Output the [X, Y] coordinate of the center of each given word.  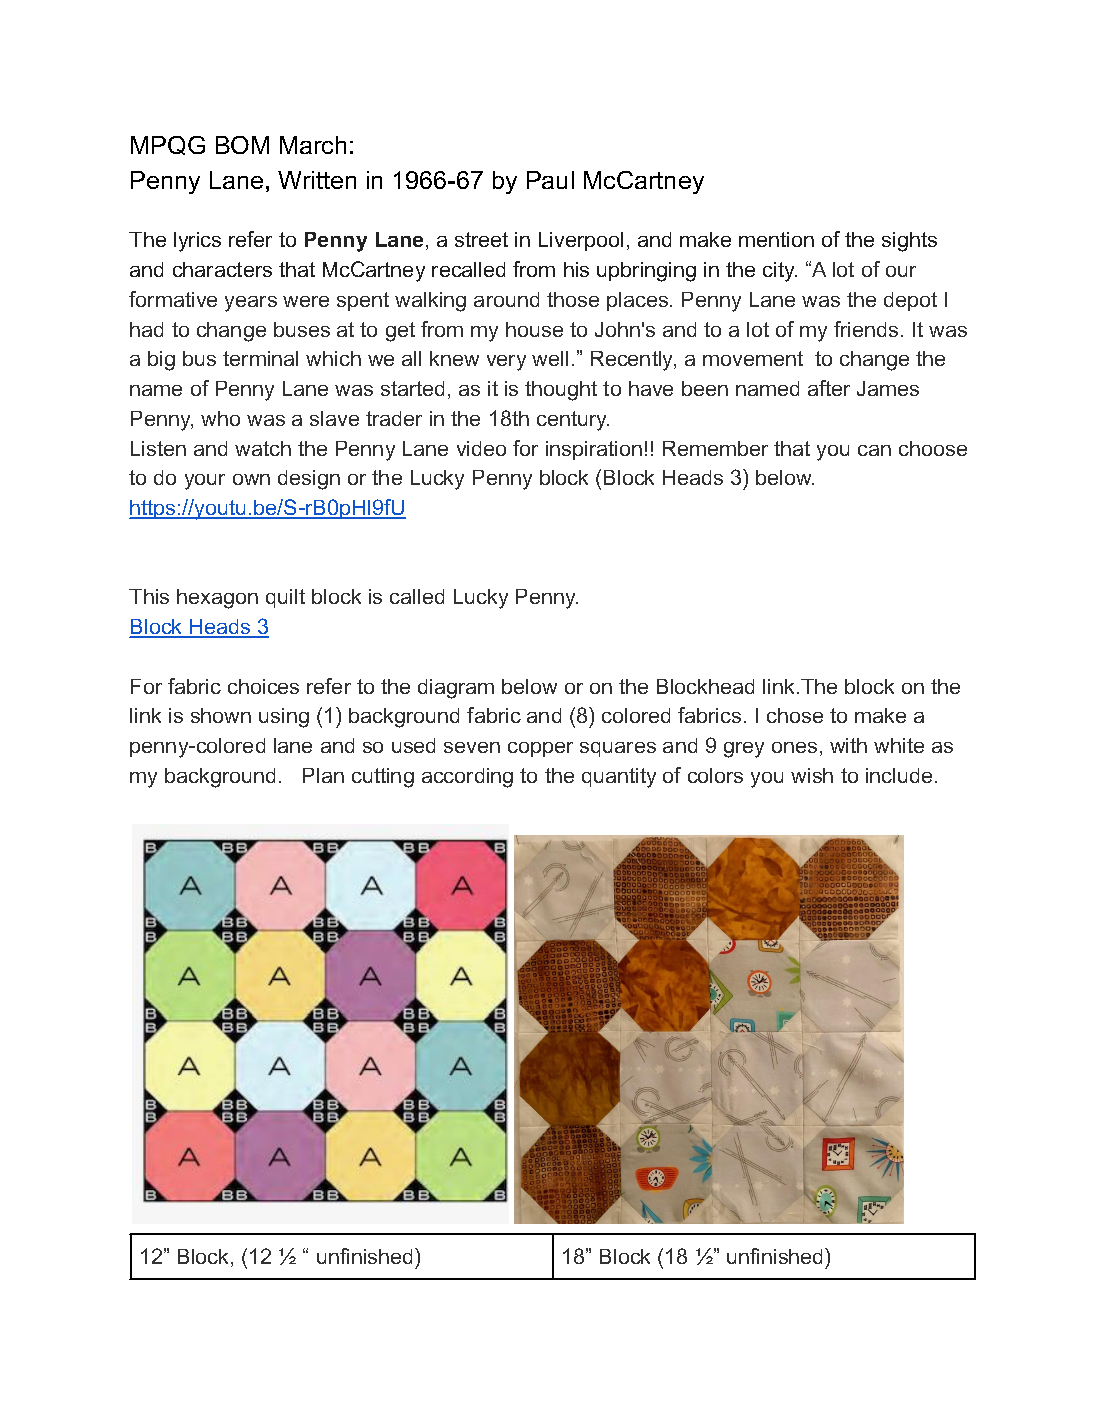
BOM [242, 145]
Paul [550, 180]
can [874, 450]
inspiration [594, 450]
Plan [323, 775]
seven [472, 747]
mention [776, 239]
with [848, 745]
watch [263, 448]
